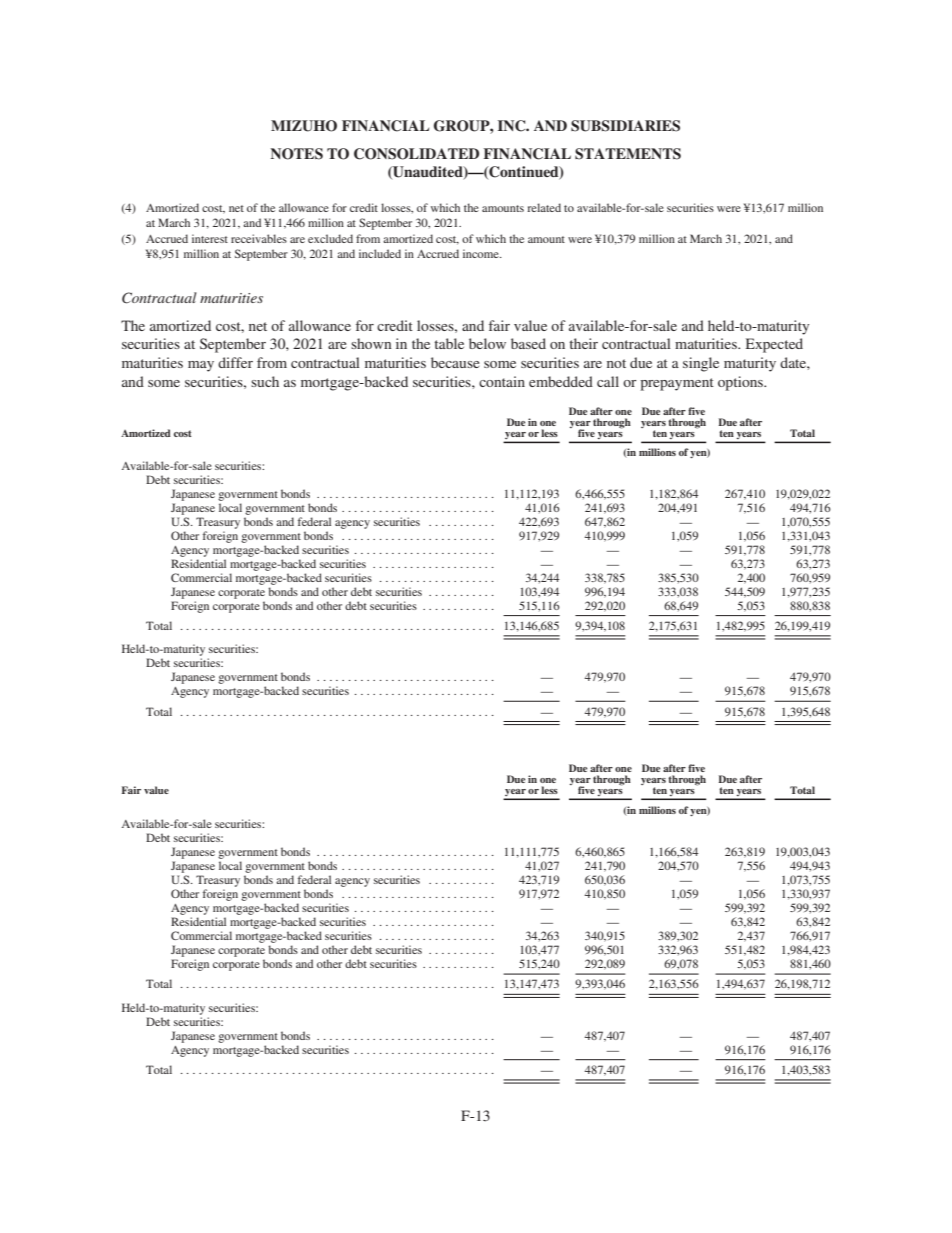 The height and width of the screenshot is (1233, 952). What do you see at coordinates (677, 384) in the screenshot?
I see `prepayment` at bounding box center [677, 384].
